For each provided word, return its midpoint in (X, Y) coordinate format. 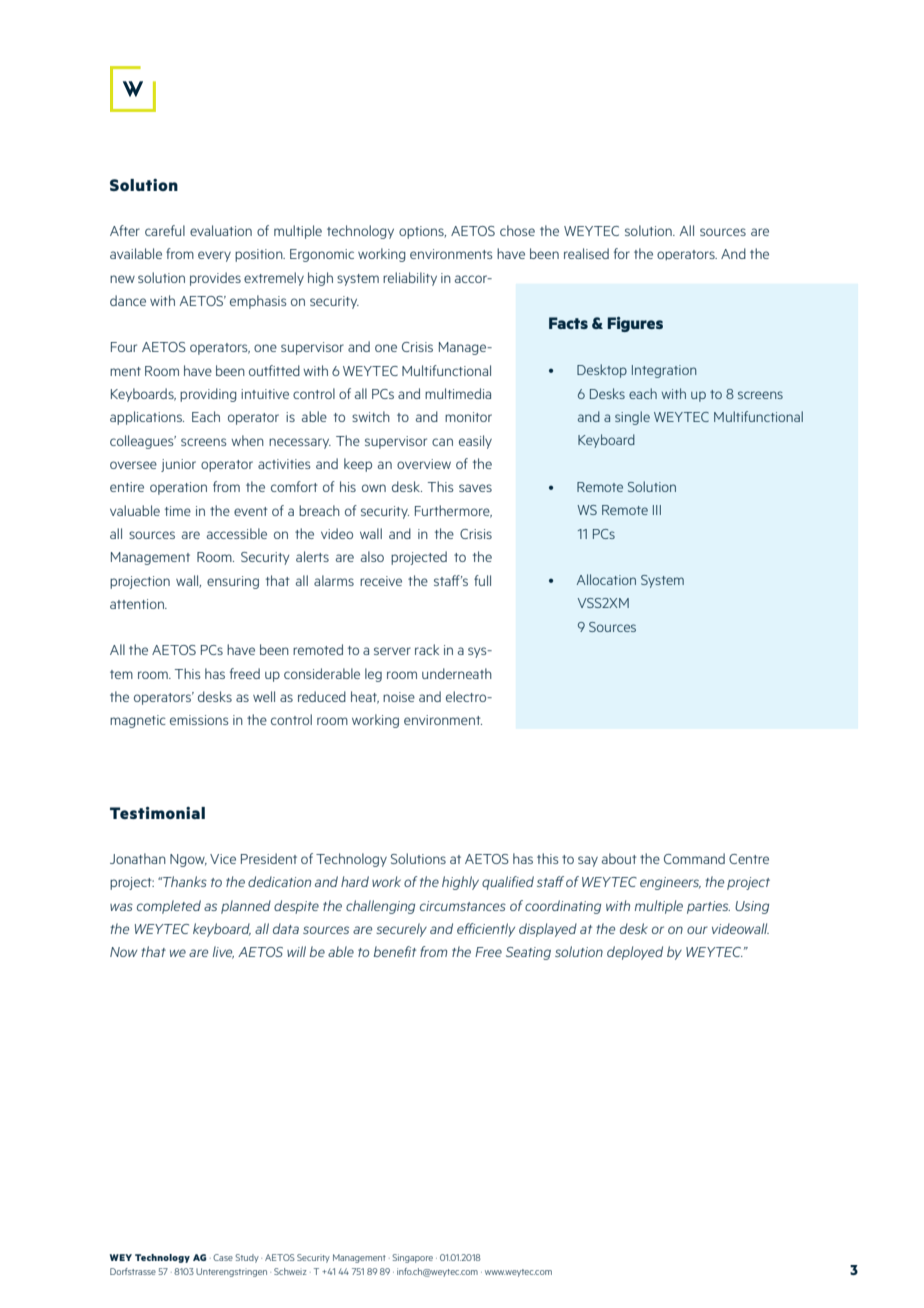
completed (169, 907)
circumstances (463, 906)
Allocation (606, 579)
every (214, 256)
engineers (670, 883)
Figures (635, 324)
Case (223, 1257)
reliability (410, 279)
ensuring (233, 582)
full (482, 580)
